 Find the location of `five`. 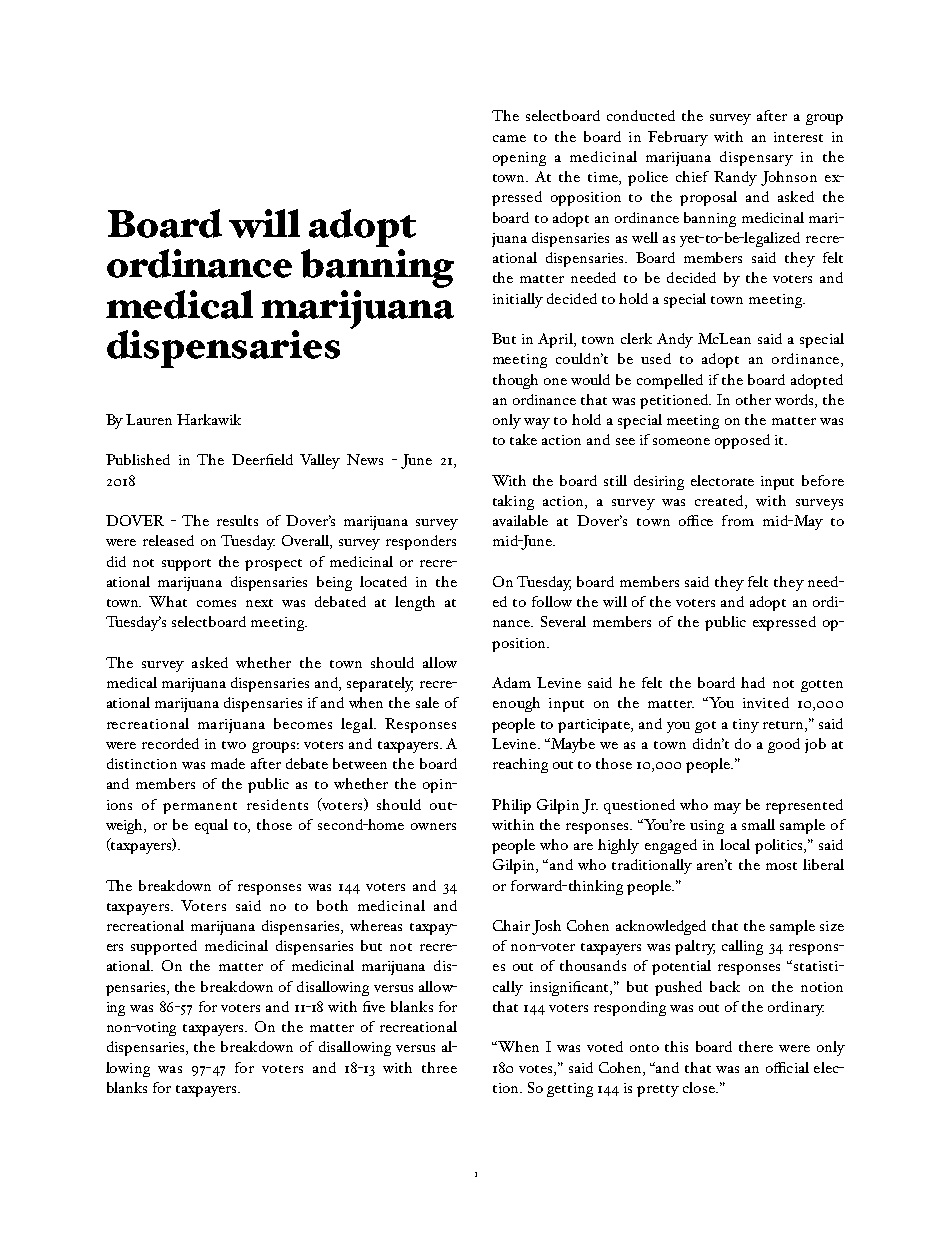

five is located at coordinates (374, 1006).
